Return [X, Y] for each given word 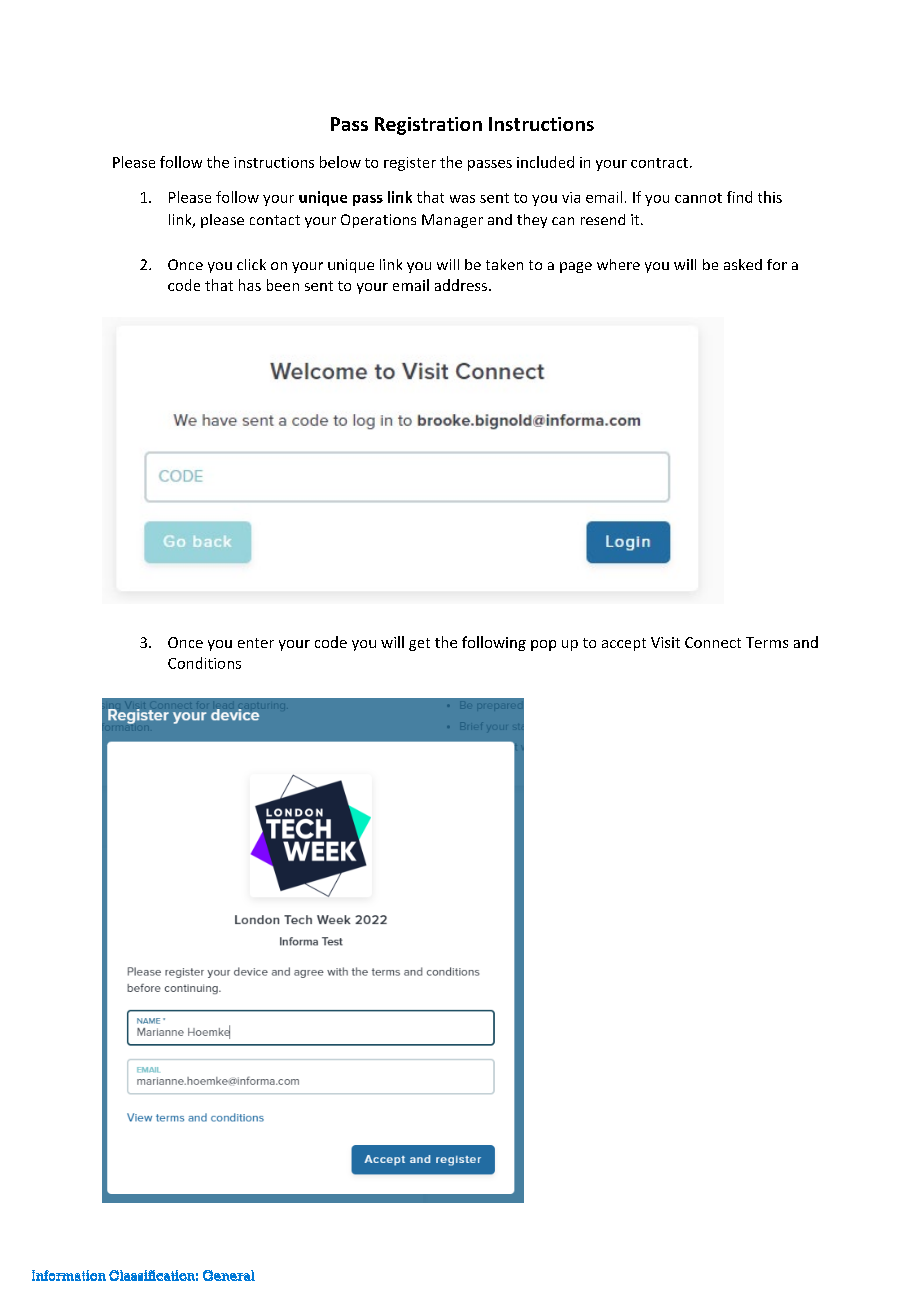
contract [659, 163]
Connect [713, 642]
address [461, 285]
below [340, 162]
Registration [428, 126]
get [419, 644]
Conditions [204, 663]
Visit [665, 642]
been [283, 285]
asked [743, 264]
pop [543, 645]
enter [256, 643]
